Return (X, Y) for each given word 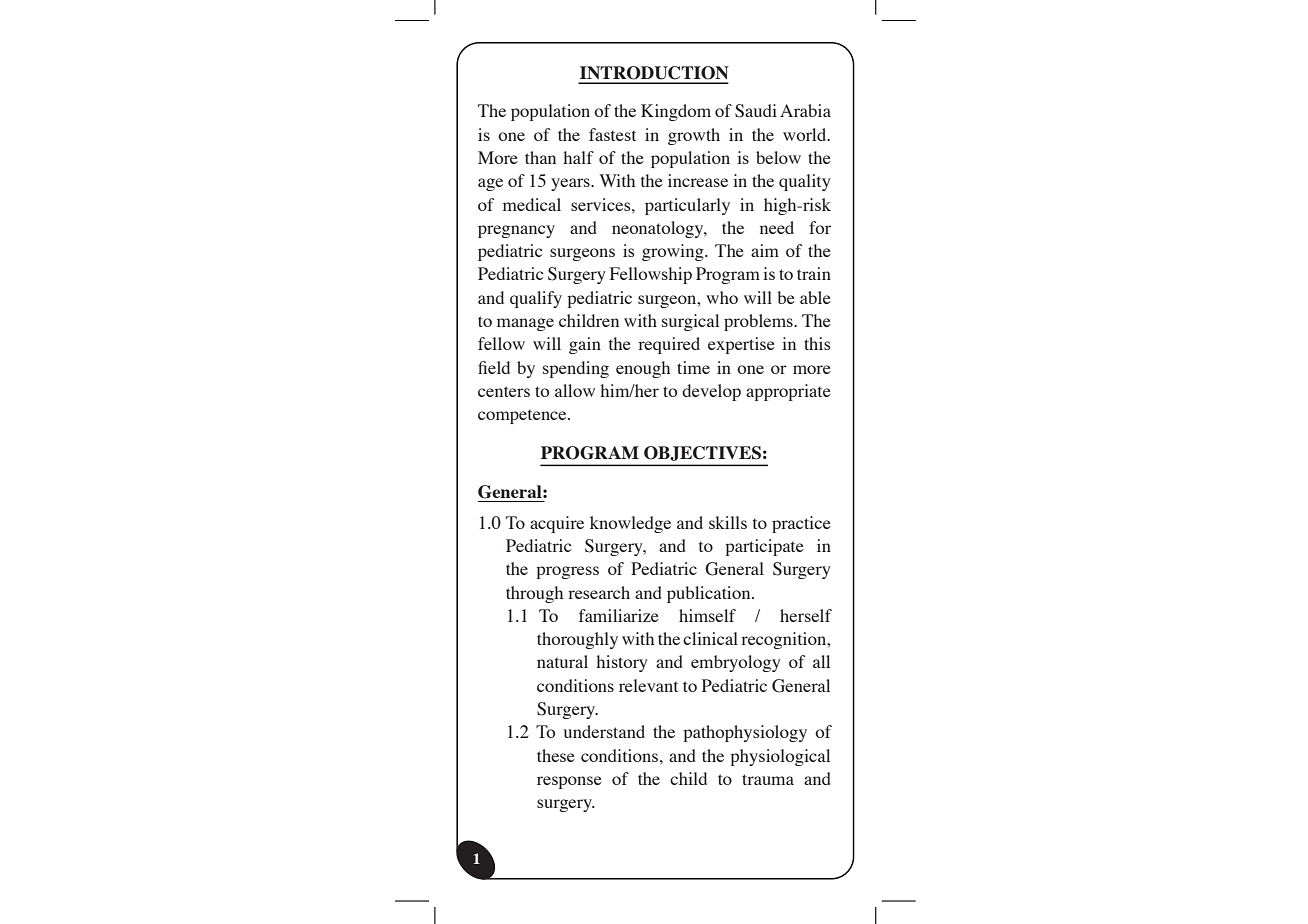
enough (643, 369)
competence (523, 417)
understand (604, 731)
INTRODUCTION (654, 73)
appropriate (788, 392)
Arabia (805, 110)
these (556, 755)
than (540, 157)
